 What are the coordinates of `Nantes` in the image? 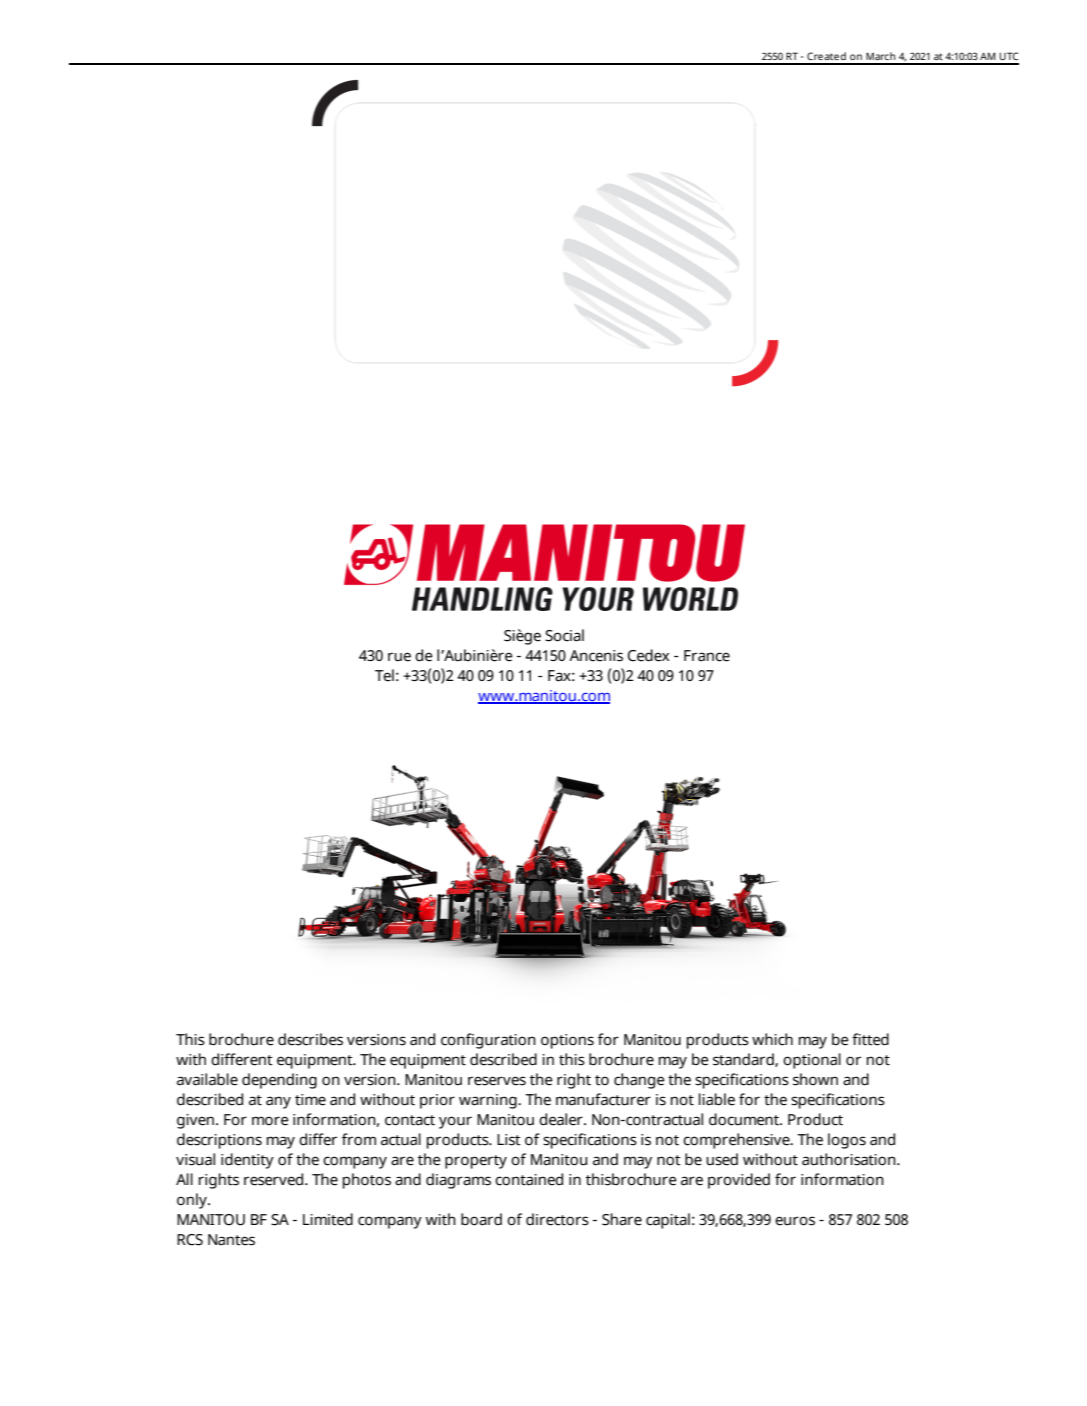 It's located at (231, 1240).
